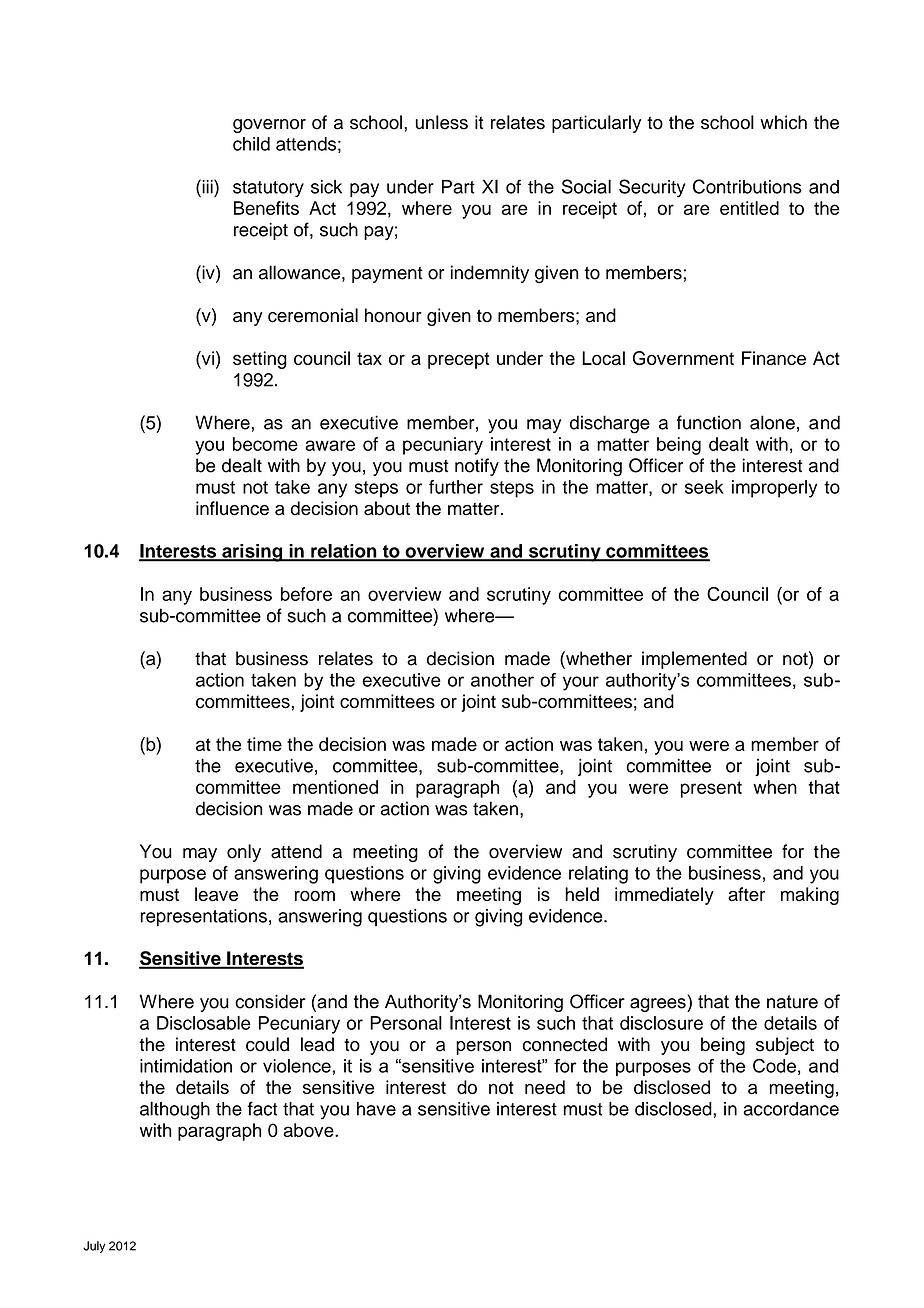 The height and width of the screenshot is (1308, 924). What do you see at coordinates (477, 467) in the screenshot?
I see `notify` at bounding box center [477, 467].
